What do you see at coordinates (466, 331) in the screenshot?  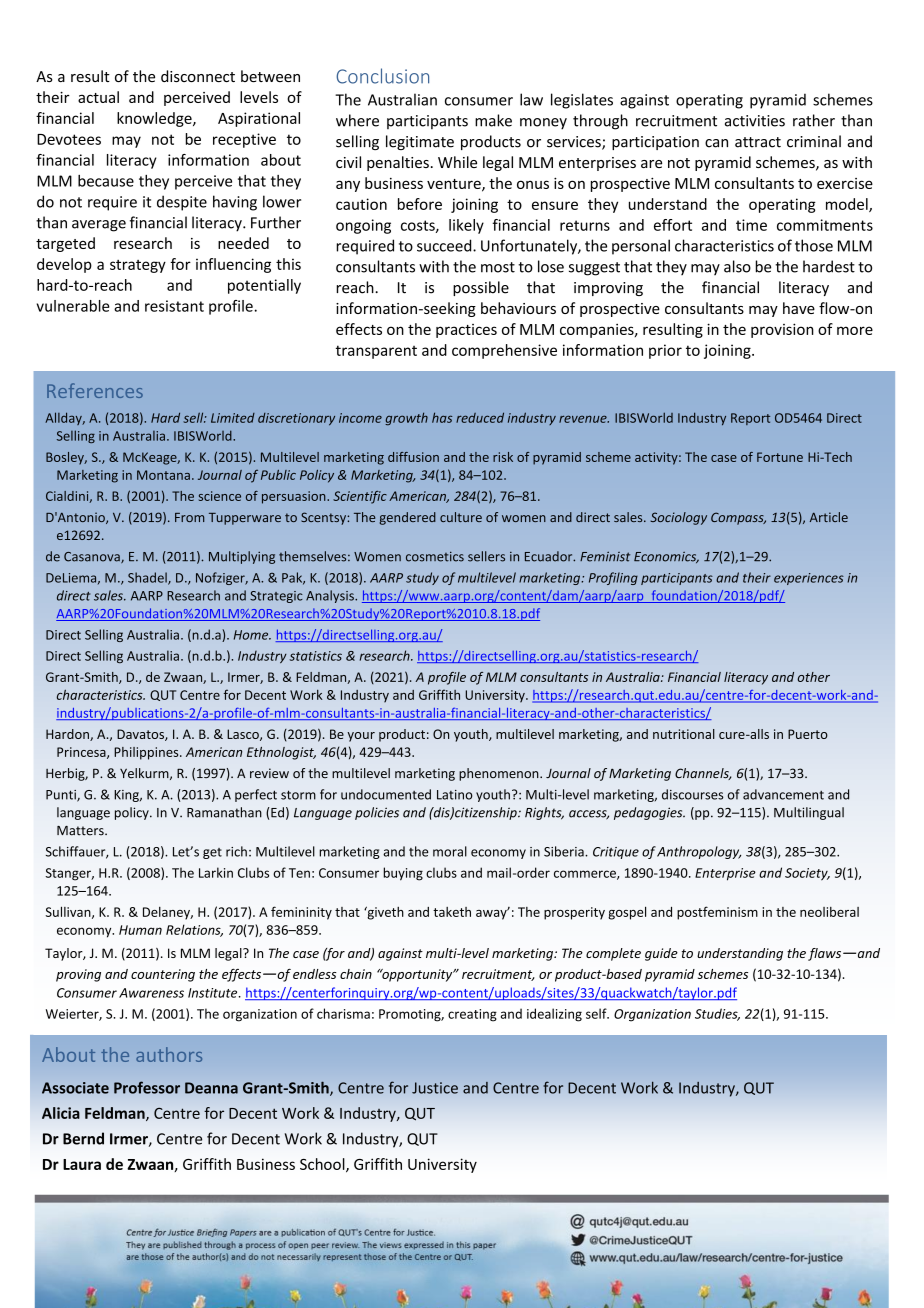 I see `practices` at bounding box center [466, 331].
